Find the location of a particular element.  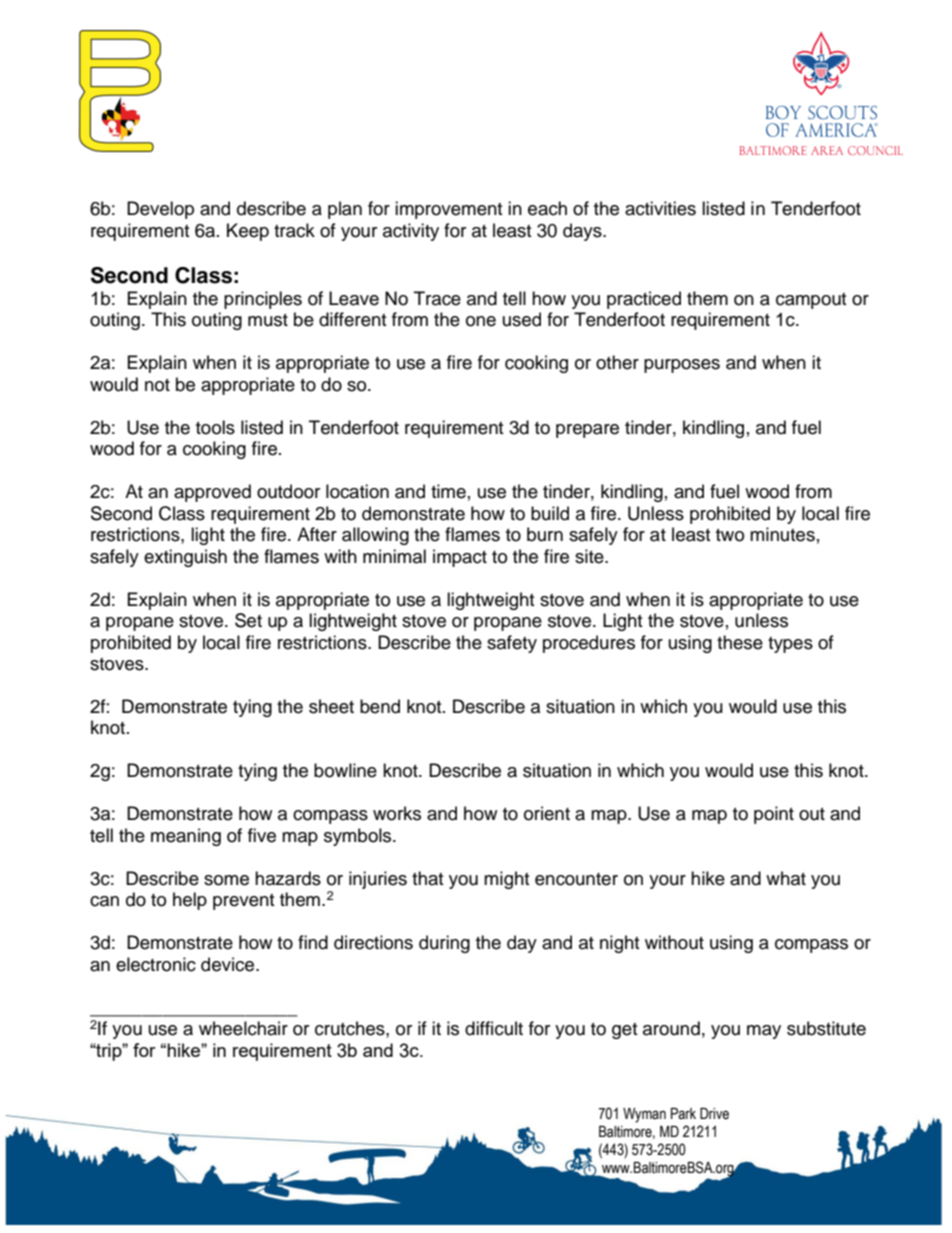

improvement is located at coordinates (448, 210).
